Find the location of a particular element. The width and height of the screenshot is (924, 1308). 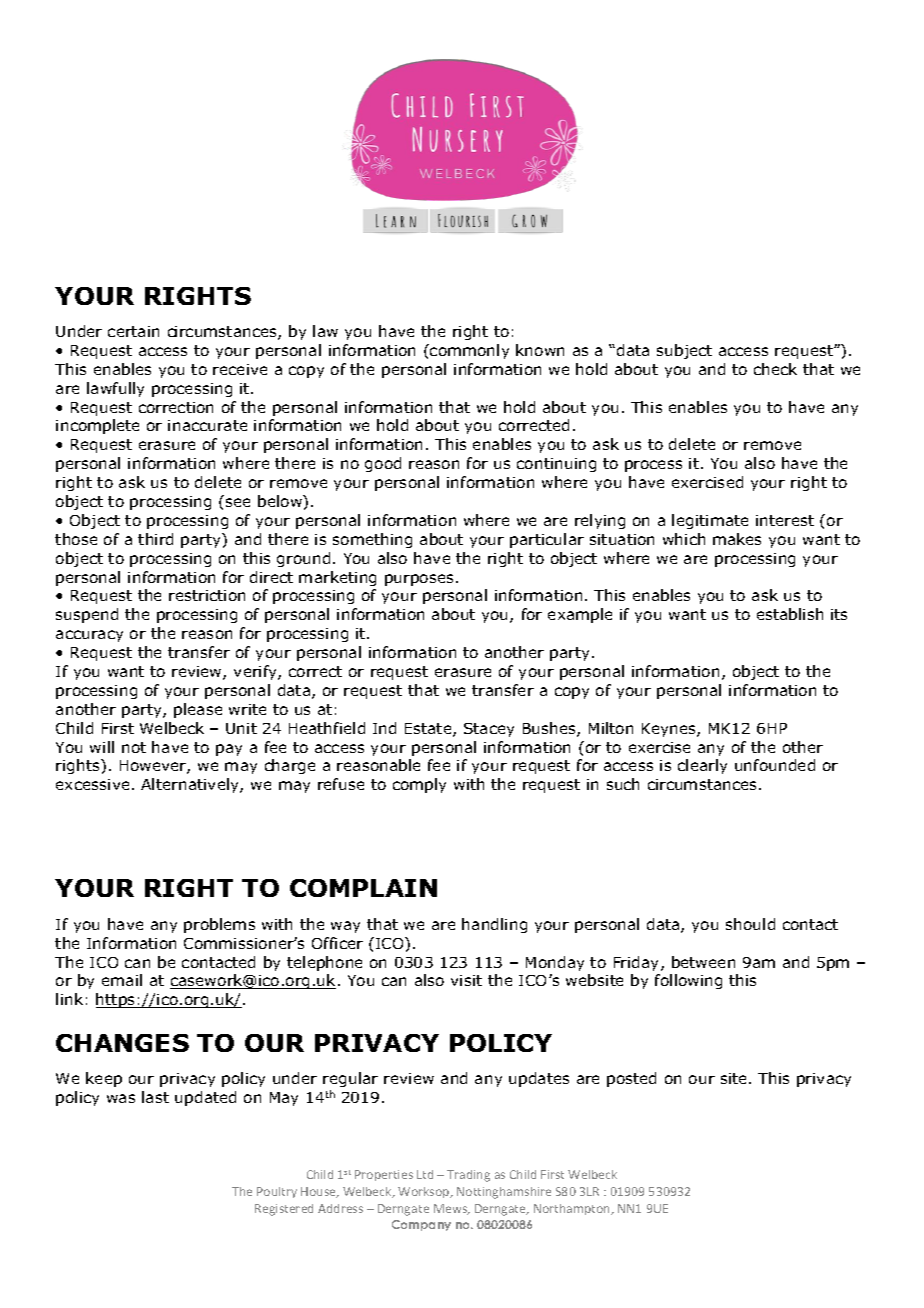

establish is located at coordinates (790, 614).
